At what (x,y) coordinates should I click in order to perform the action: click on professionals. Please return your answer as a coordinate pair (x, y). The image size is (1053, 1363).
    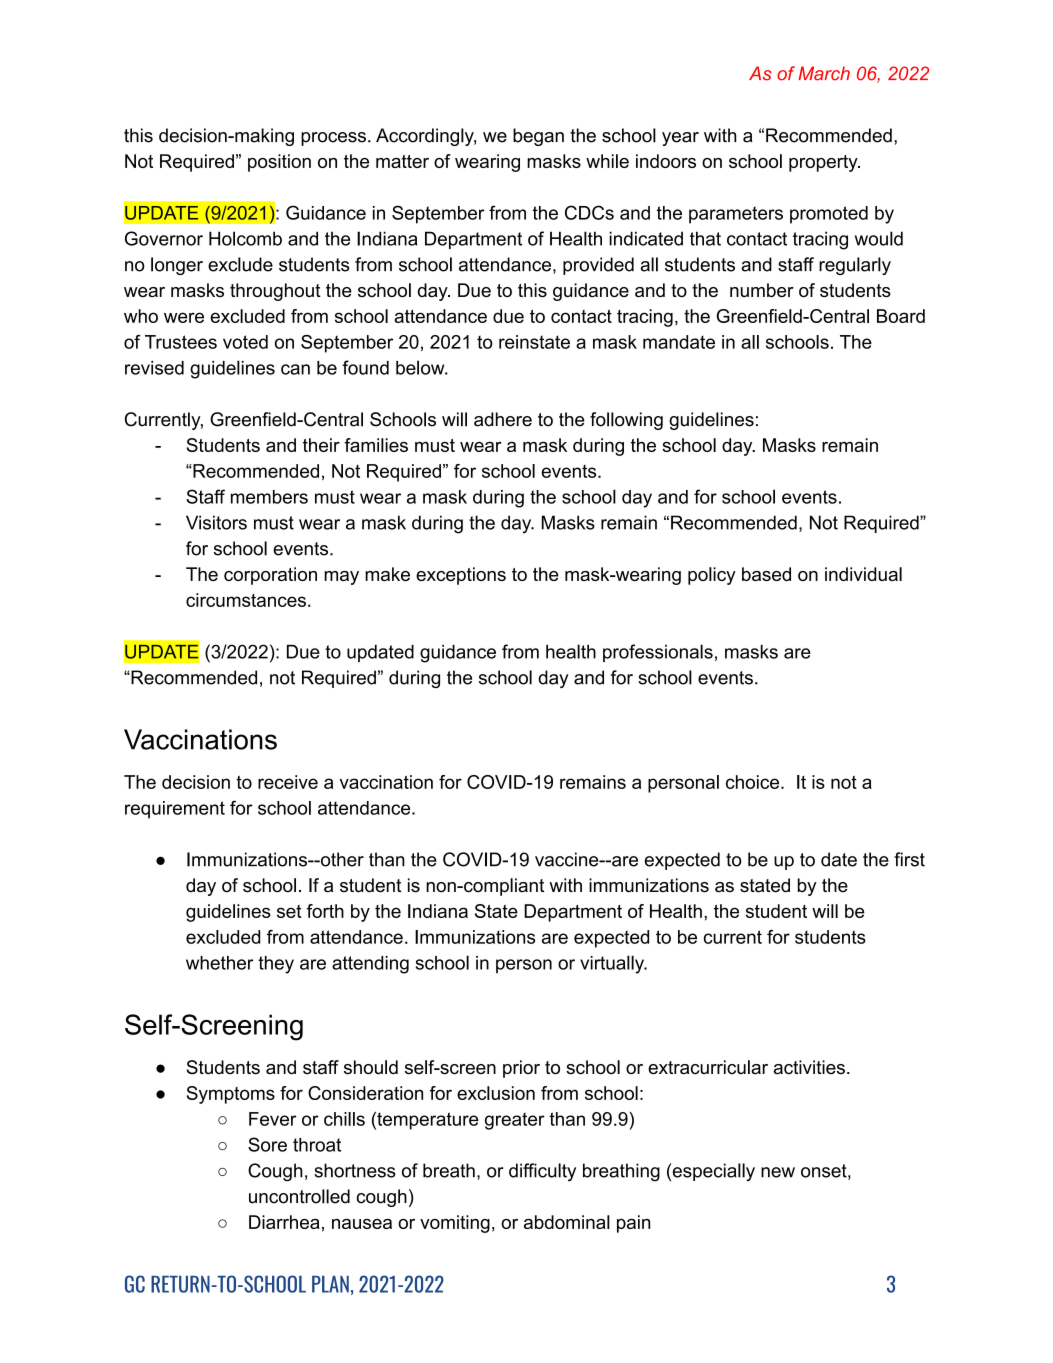
    Looking at the image, I should click on (658, 653).
